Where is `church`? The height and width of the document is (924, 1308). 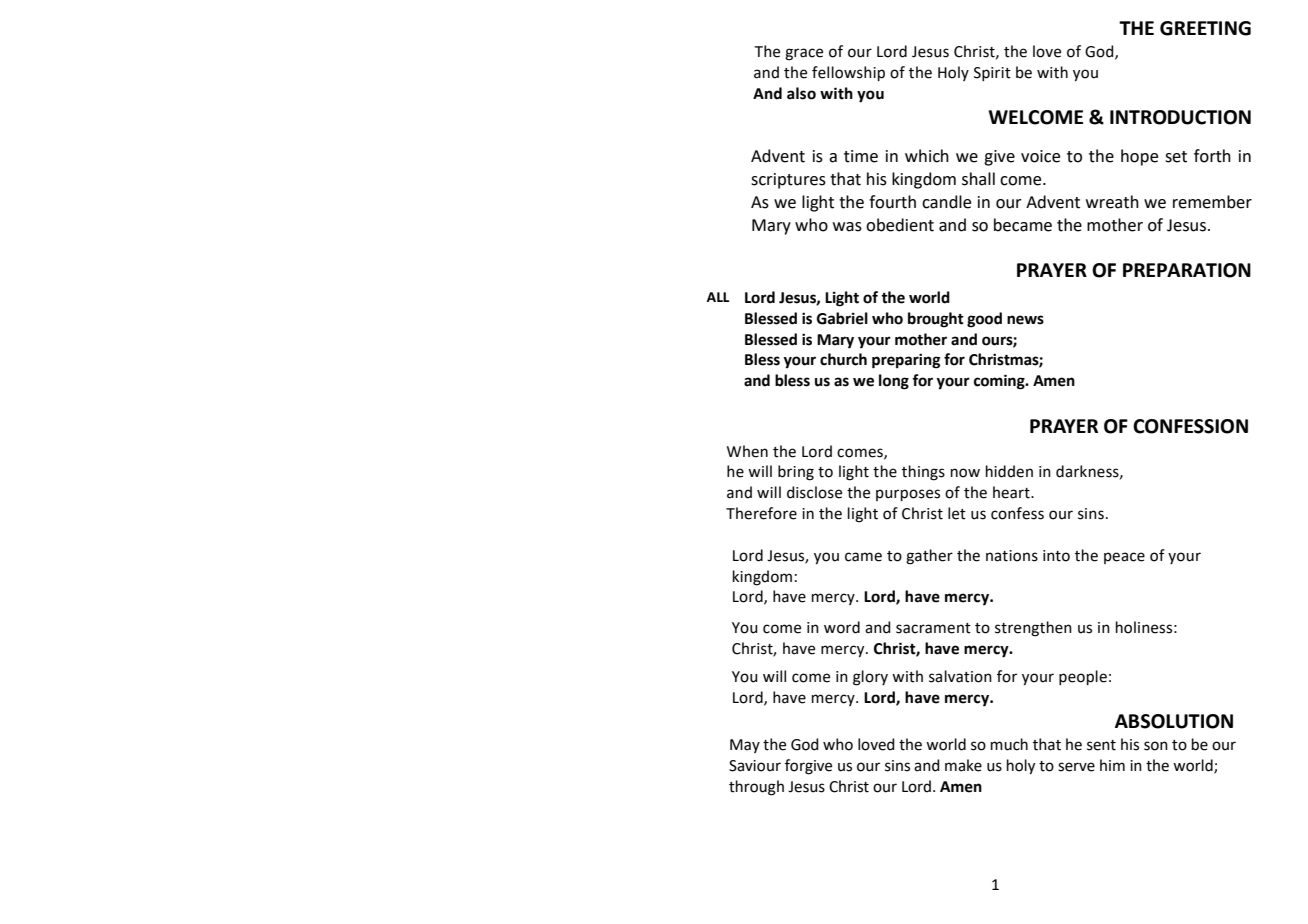 church is located at coordinates (843, 359).
